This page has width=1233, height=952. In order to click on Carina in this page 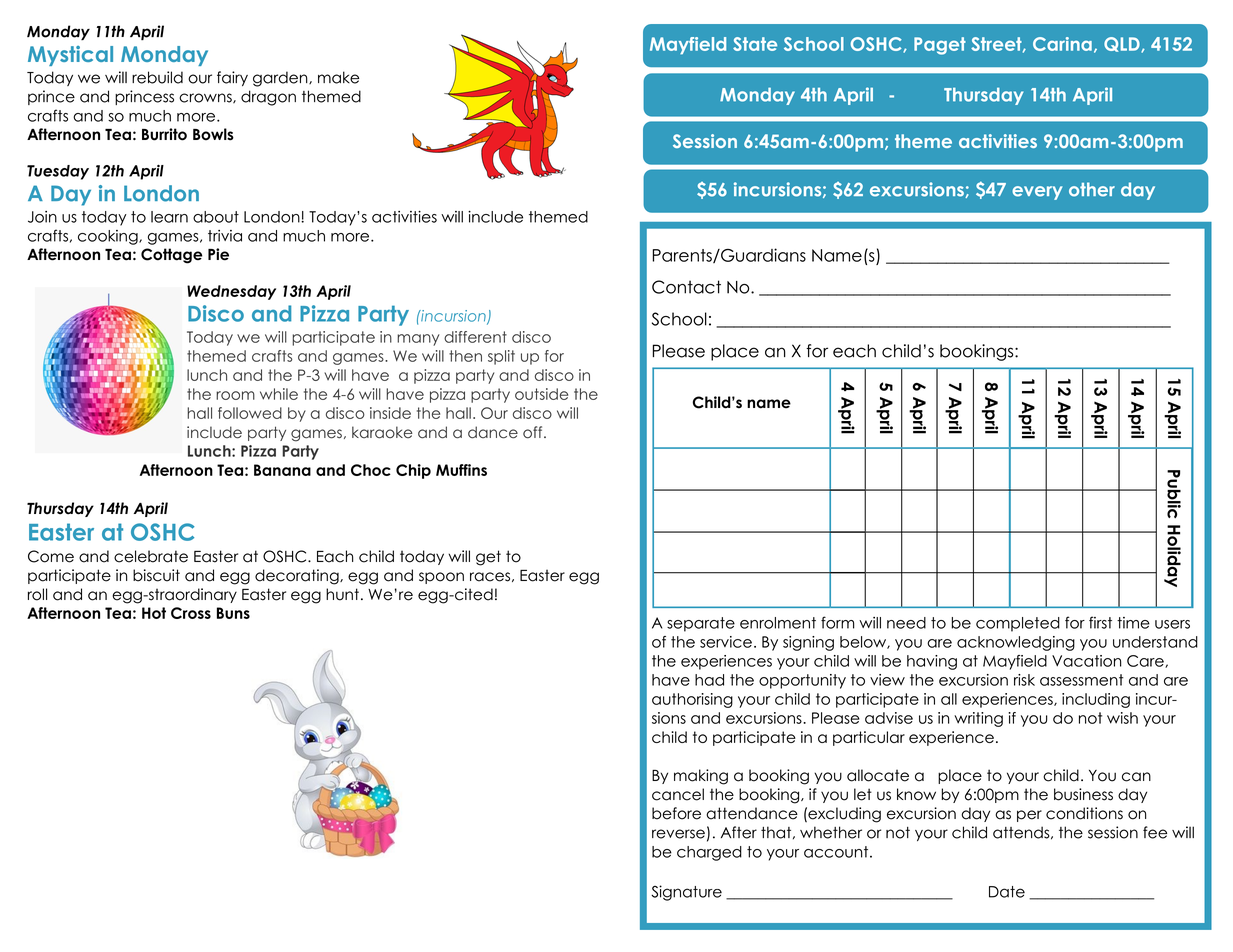, I will do `click(1062, 44)`.
